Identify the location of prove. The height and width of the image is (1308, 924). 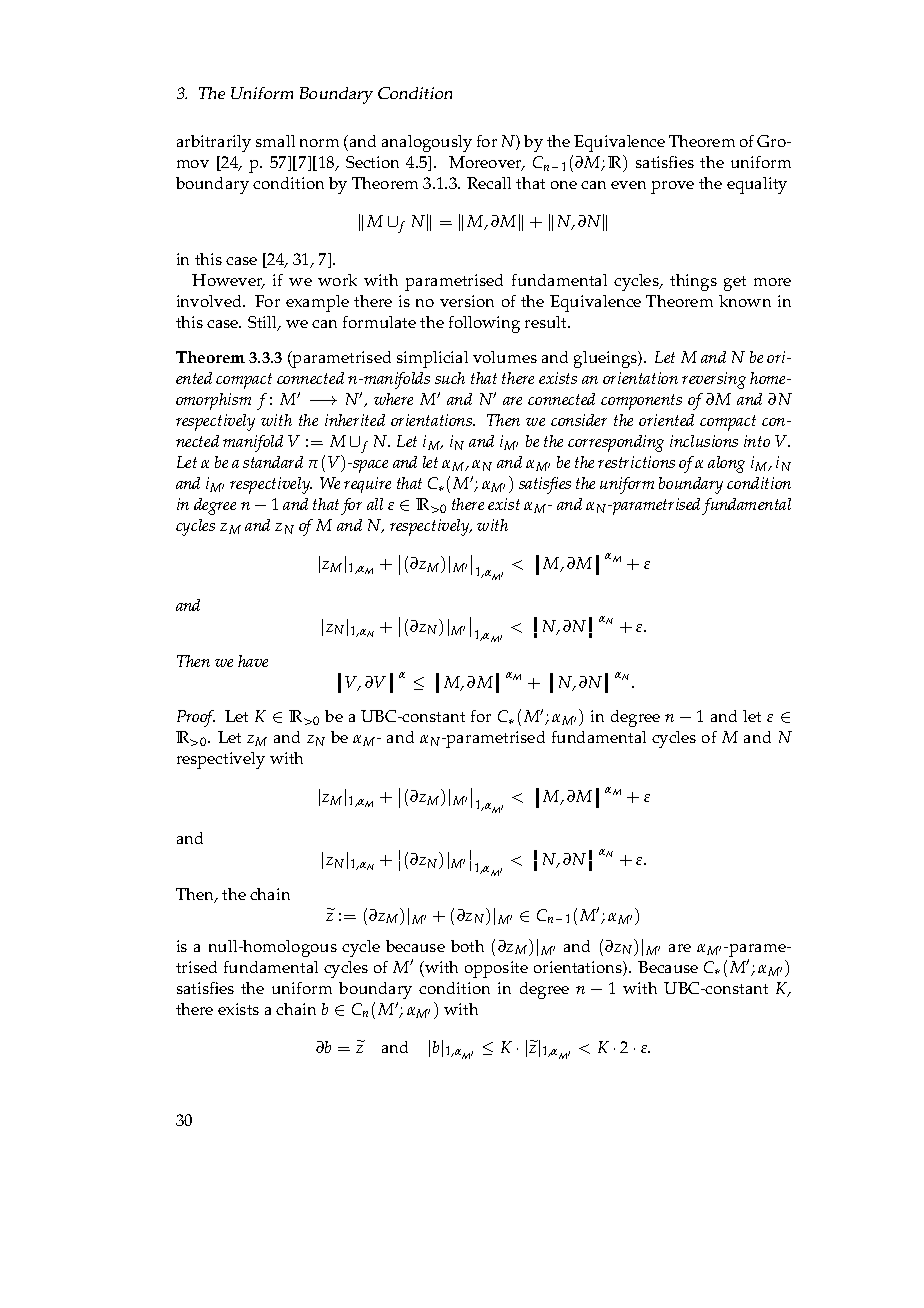
(672, 187).
